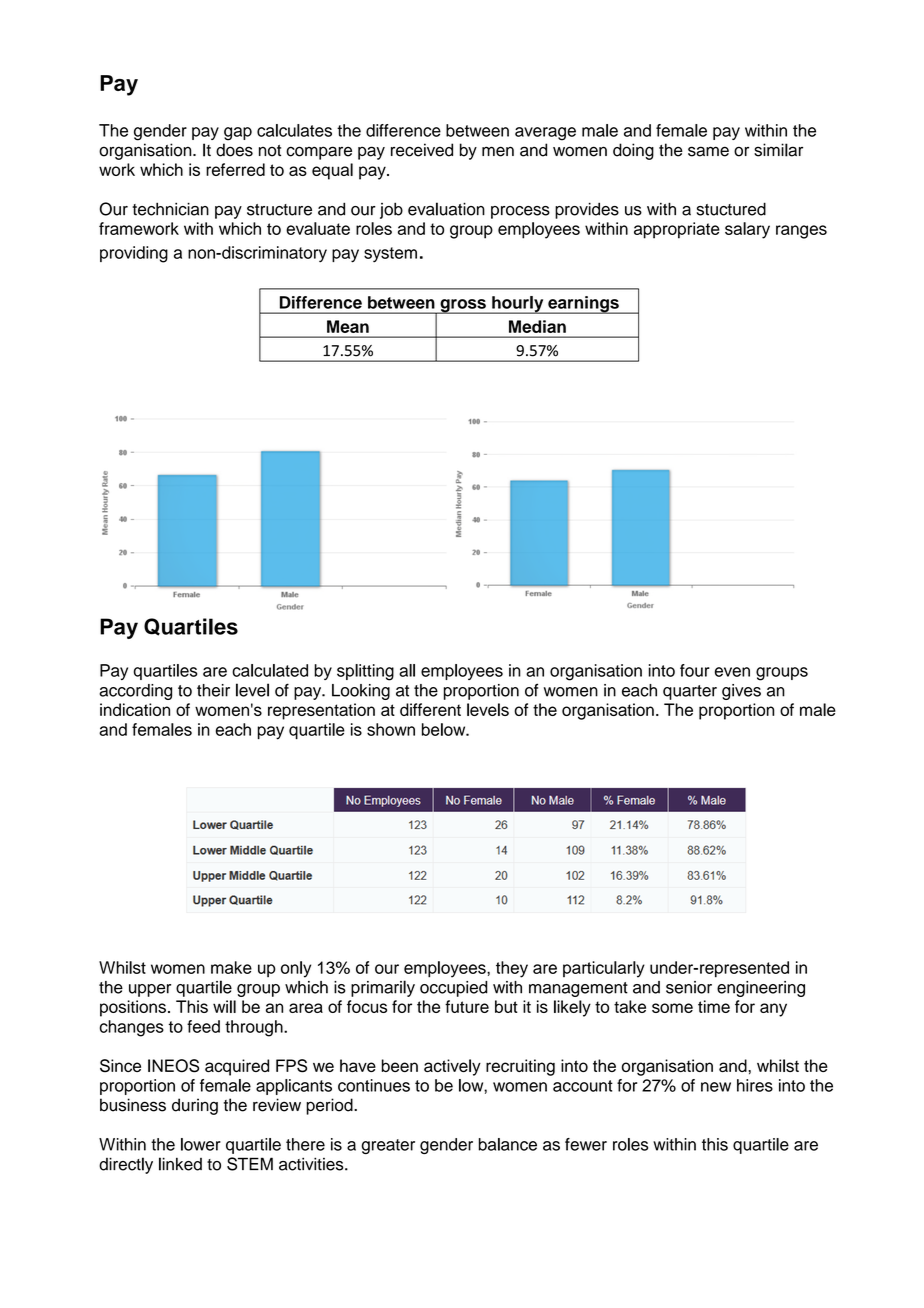  I want to click on calculated, so click(270, 670).
